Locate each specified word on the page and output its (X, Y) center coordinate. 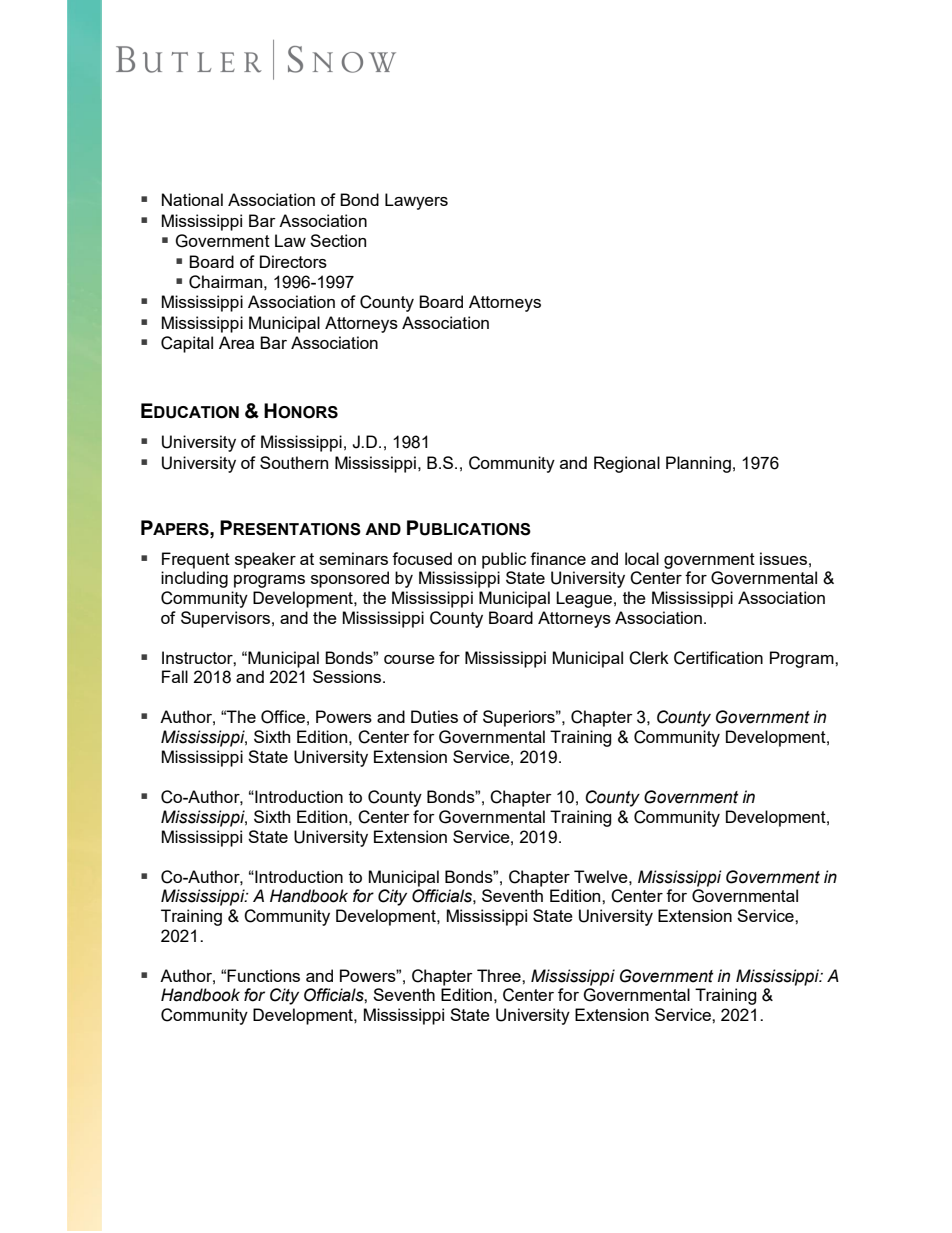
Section (338, 240)
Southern (294, 462)
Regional (627, 464)
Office (283, 717)
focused (422, 558)
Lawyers (416, 201)
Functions (263, 975)
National (192, 199)
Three (500, 975)
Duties (434, 716)
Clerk (649, 658)
